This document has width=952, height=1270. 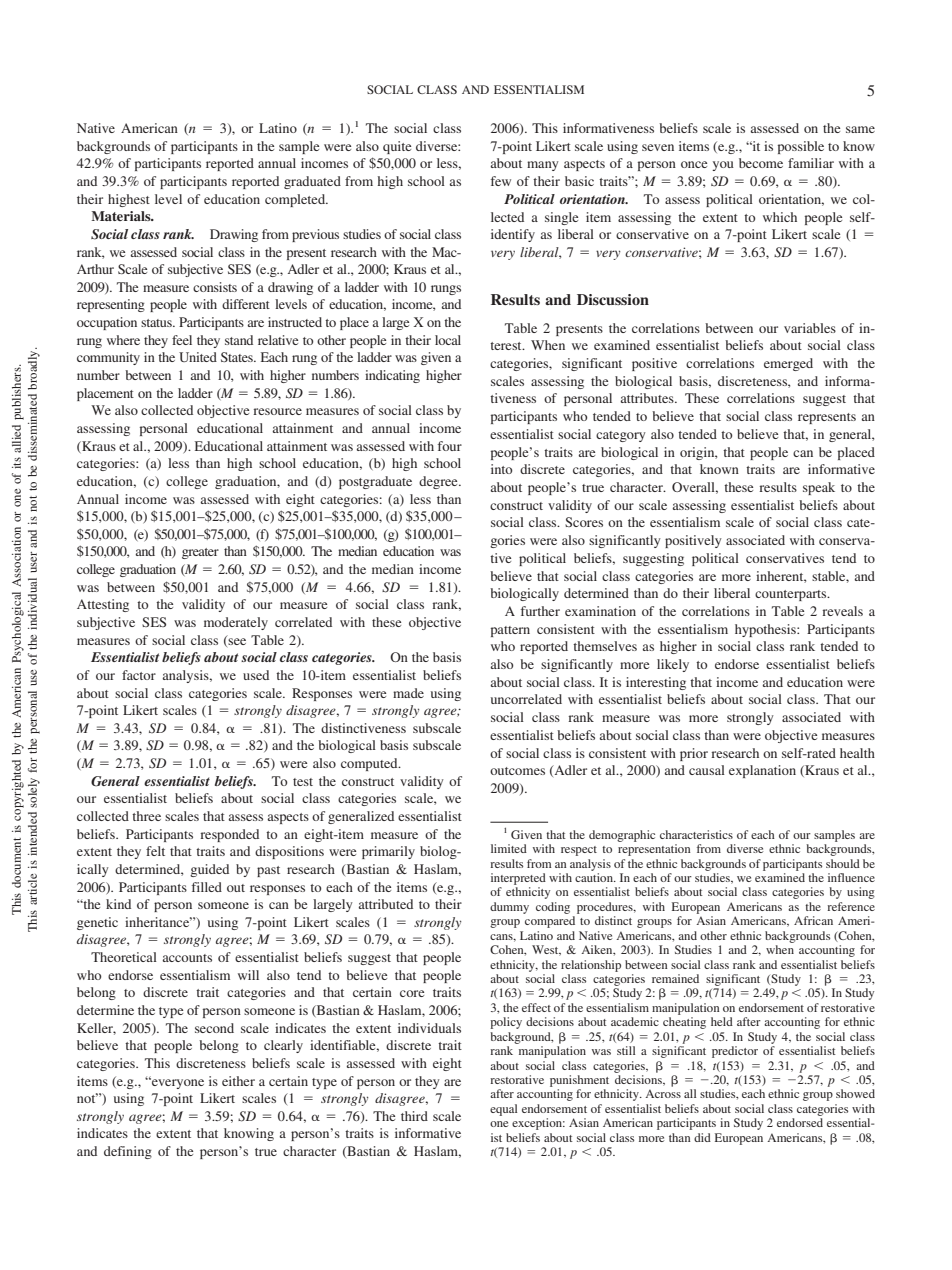 I want to click on defining, so click(x=128, y=1152).
